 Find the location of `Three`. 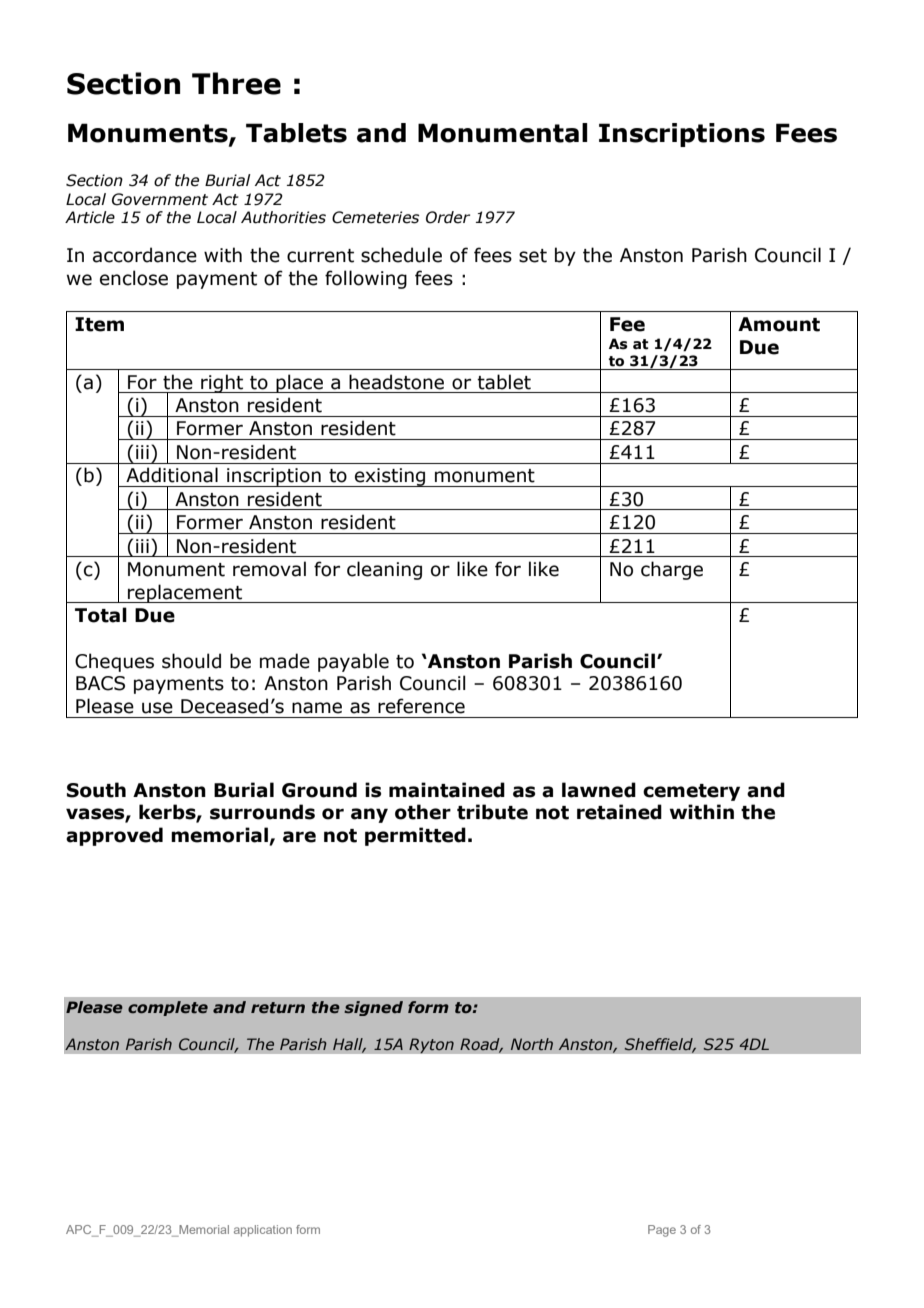

Three is located at coordinates (236, 83).
